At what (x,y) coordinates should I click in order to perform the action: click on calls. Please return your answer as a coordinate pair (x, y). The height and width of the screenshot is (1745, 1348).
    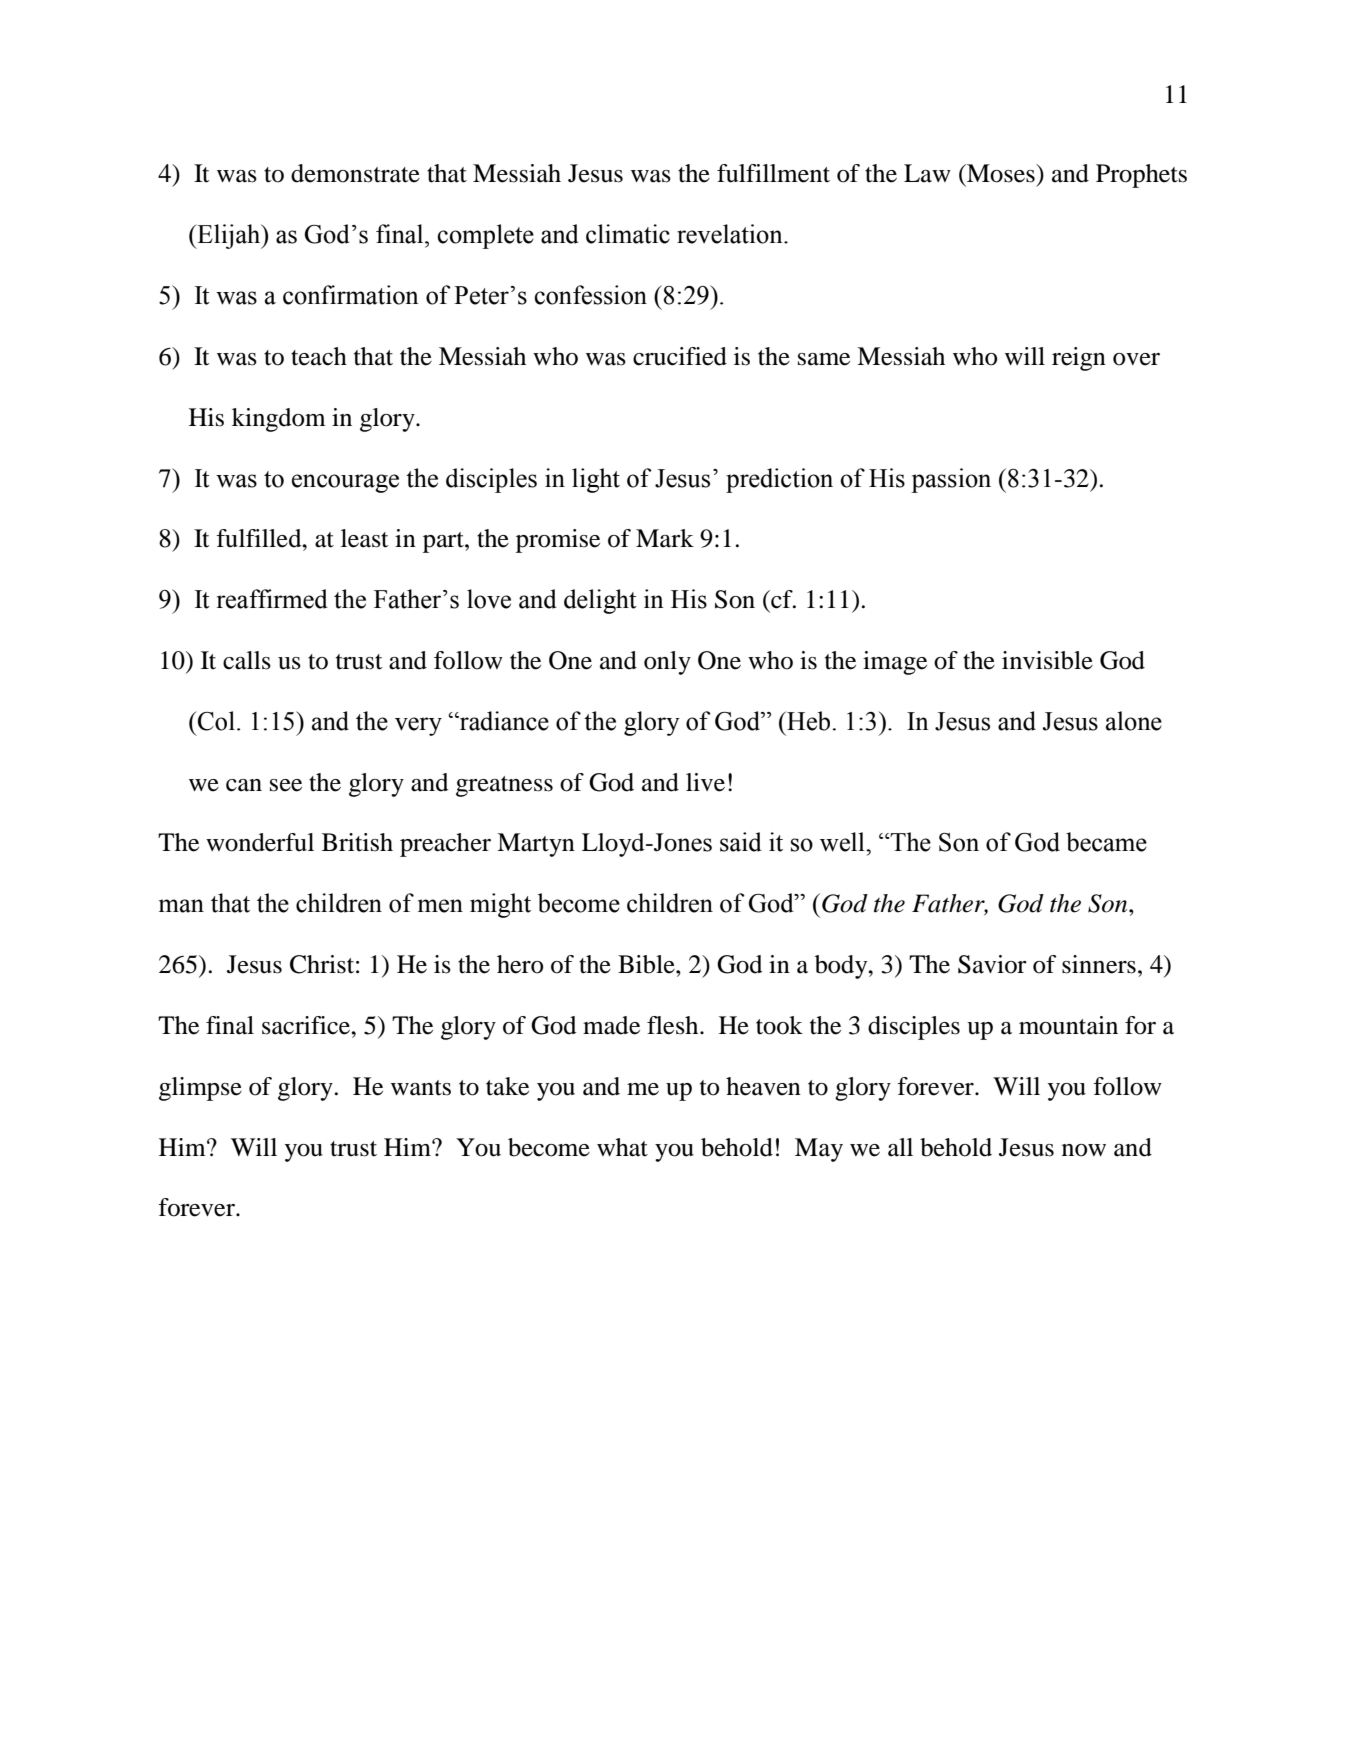
    Looking at the image, I should click on (247, 660).
